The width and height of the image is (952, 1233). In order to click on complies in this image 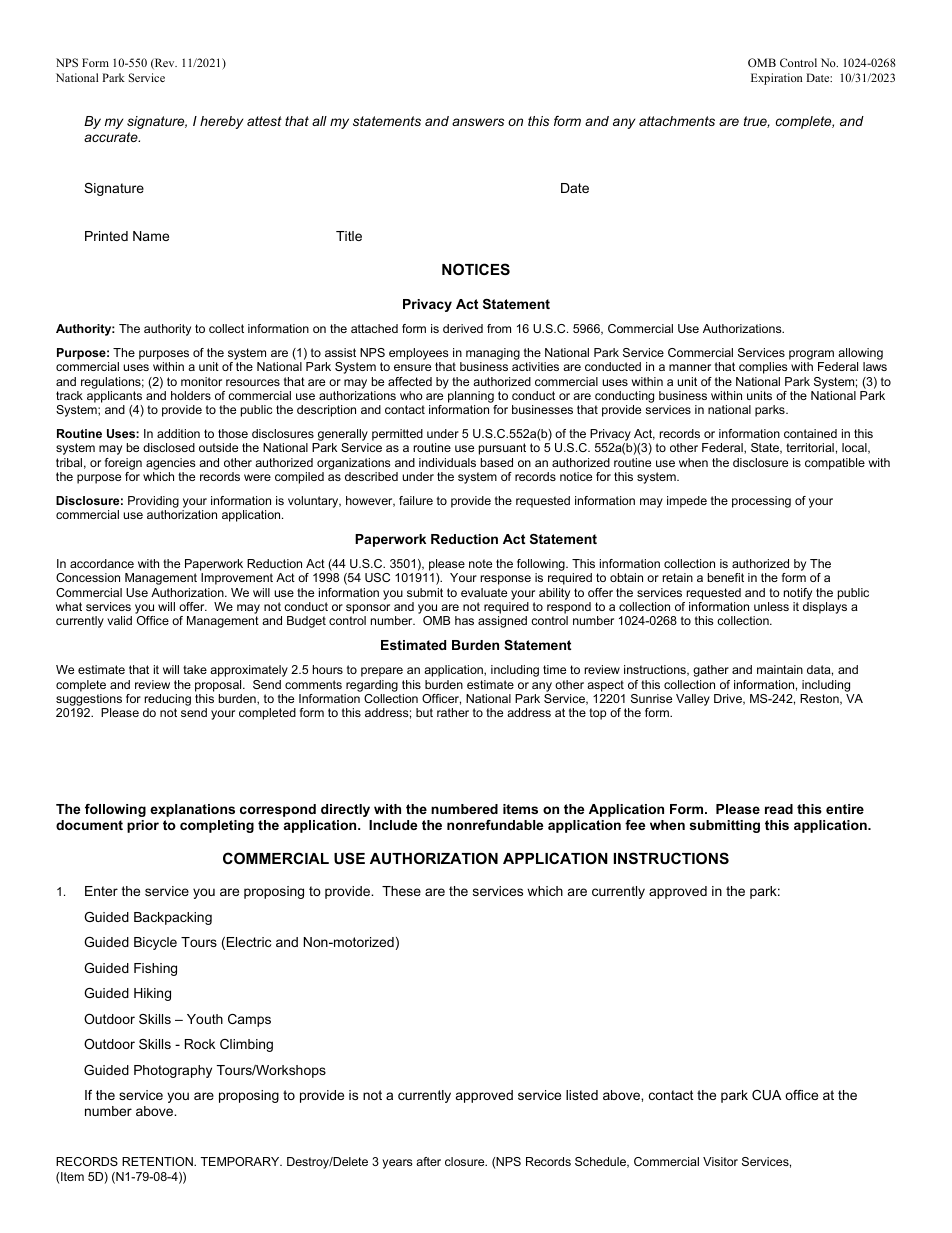, I will do `click(763, 368)`.
